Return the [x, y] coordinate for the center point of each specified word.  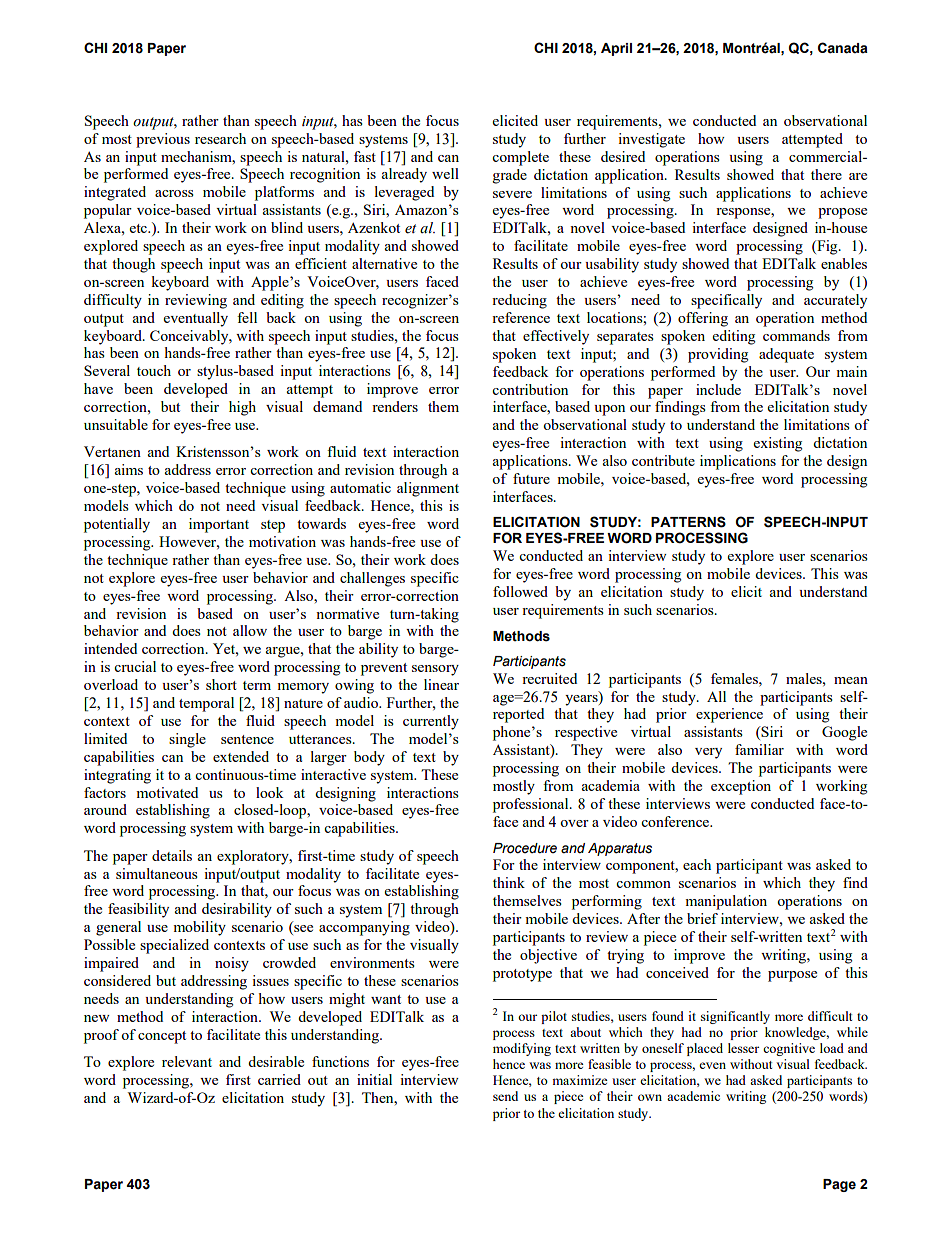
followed [520, 591]
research [220, 138]
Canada [843, 48]
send [505, 1096]
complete [520, 158]
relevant [187, 1061]
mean [851, 680]
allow [250, 630]
